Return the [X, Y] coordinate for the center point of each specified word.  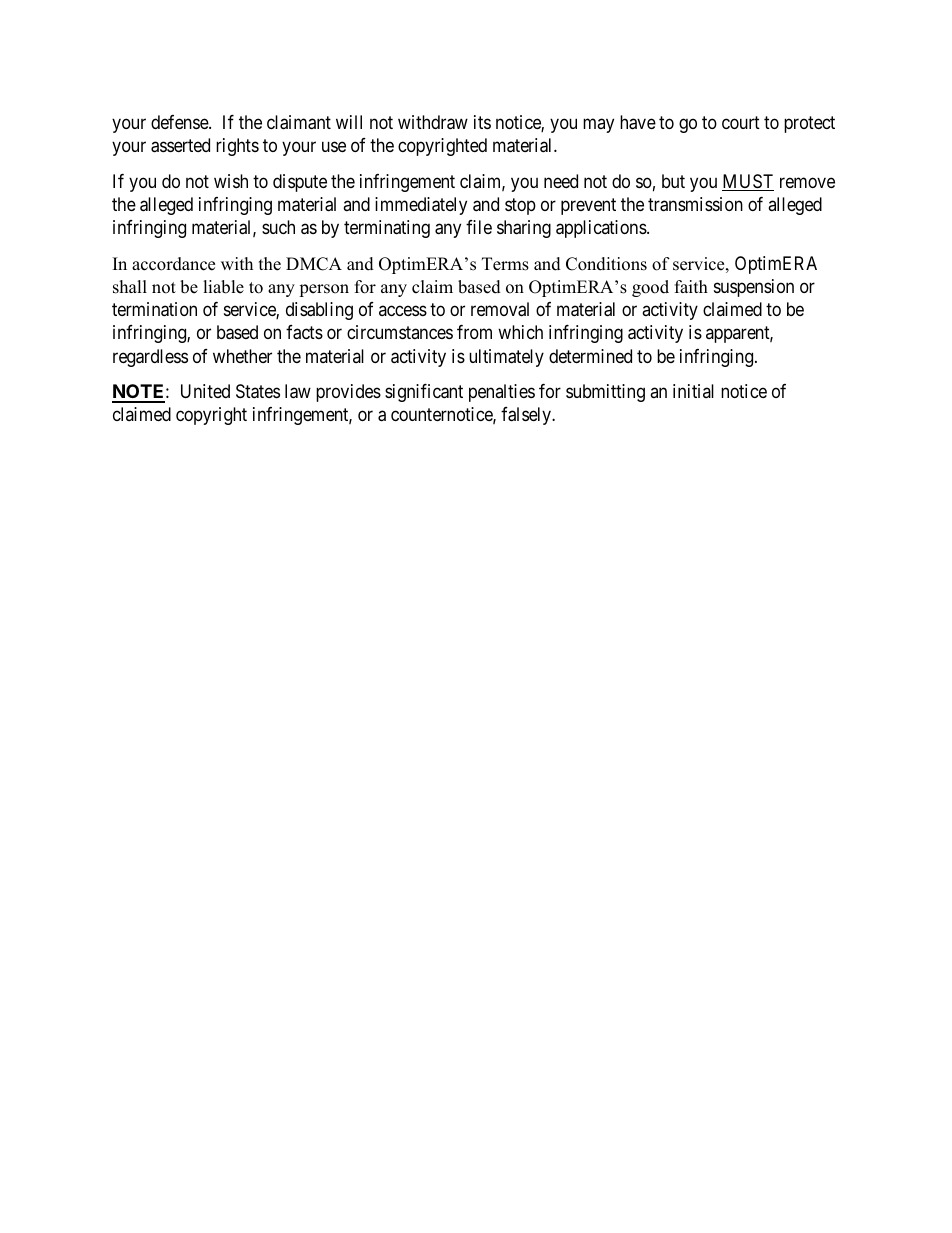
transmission [695, 204]
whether [242, 356]
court [741, 122]
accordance [173, 264]
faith [691, 286]
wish [231, 181]
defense [180, 122]
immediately [421, 206]
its [482, 122]
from [474, 332]
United [205, 391]
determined [590, 356]
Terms [505, 264]
